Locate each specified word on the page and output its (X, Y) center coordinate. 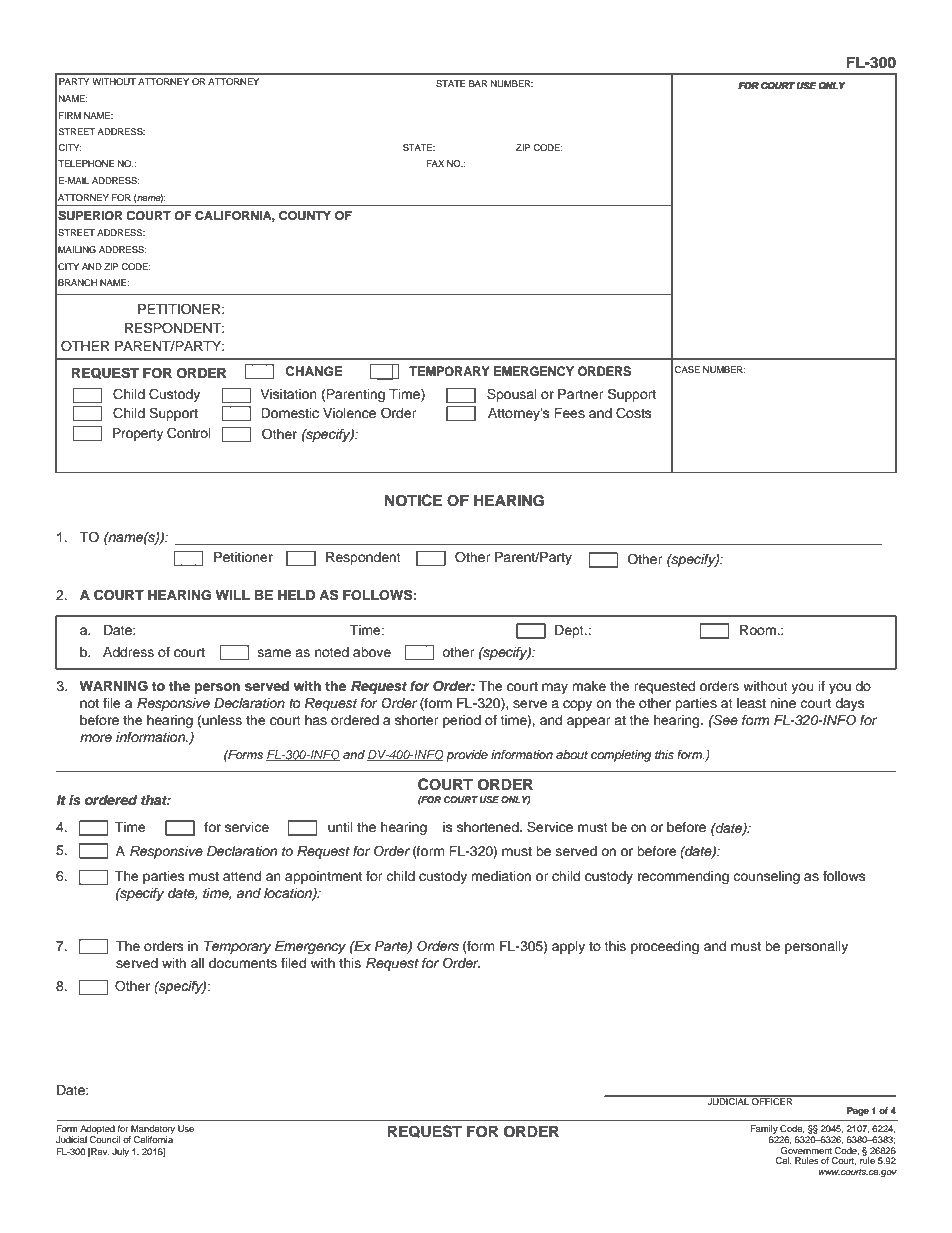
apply (568, 947)
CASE (687, 369)
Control (189, 433)
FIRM (70, 115)
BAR (478, 83)
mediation (501, 876)
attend (242, 876)
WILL (233, 595)
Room (759, 630)
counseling (766, 877)
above (372, 652)
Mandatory (152, 1131)
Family (764, 1129)
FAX (435, 163)
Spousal (512, 395)
